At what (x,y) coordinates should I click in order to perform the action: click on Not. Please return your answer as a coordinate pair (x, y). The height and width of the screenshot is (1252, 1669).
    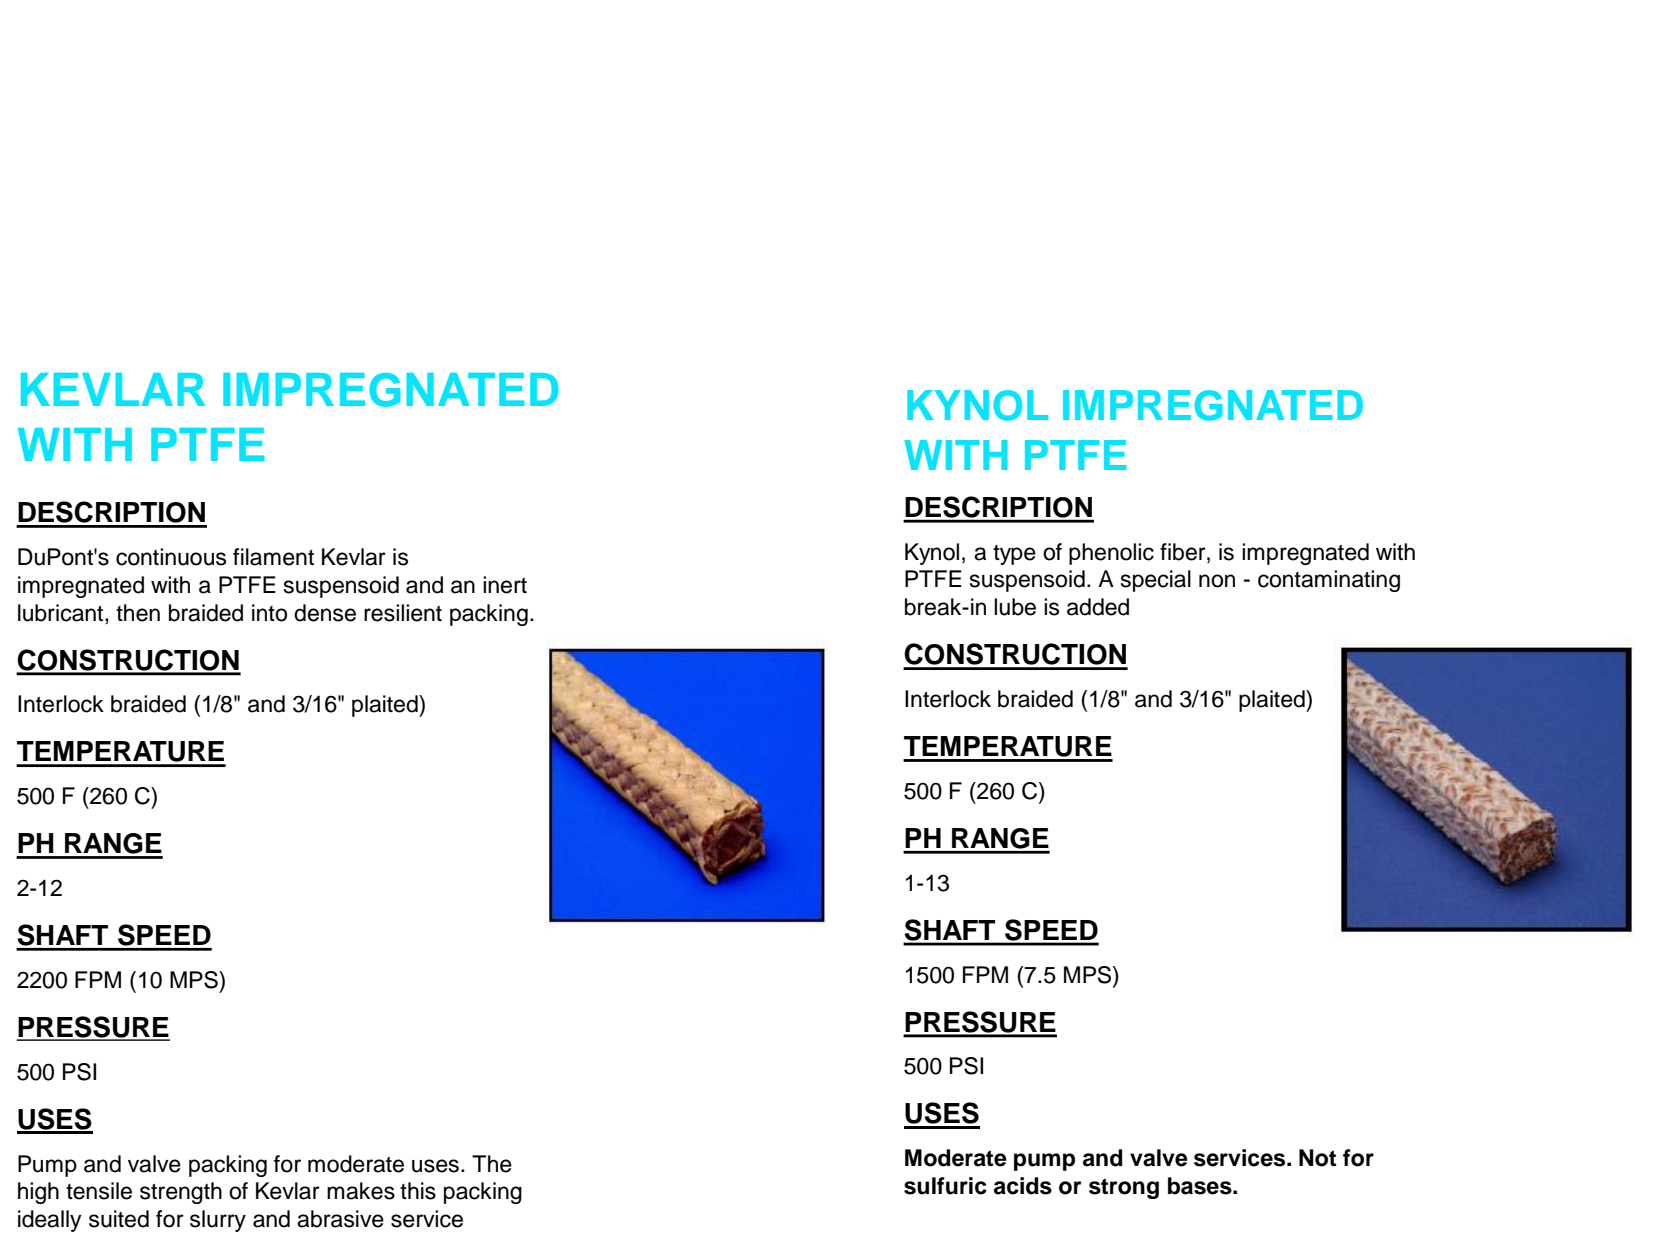
    Looking at the image, I should click on (1317, 1158).
